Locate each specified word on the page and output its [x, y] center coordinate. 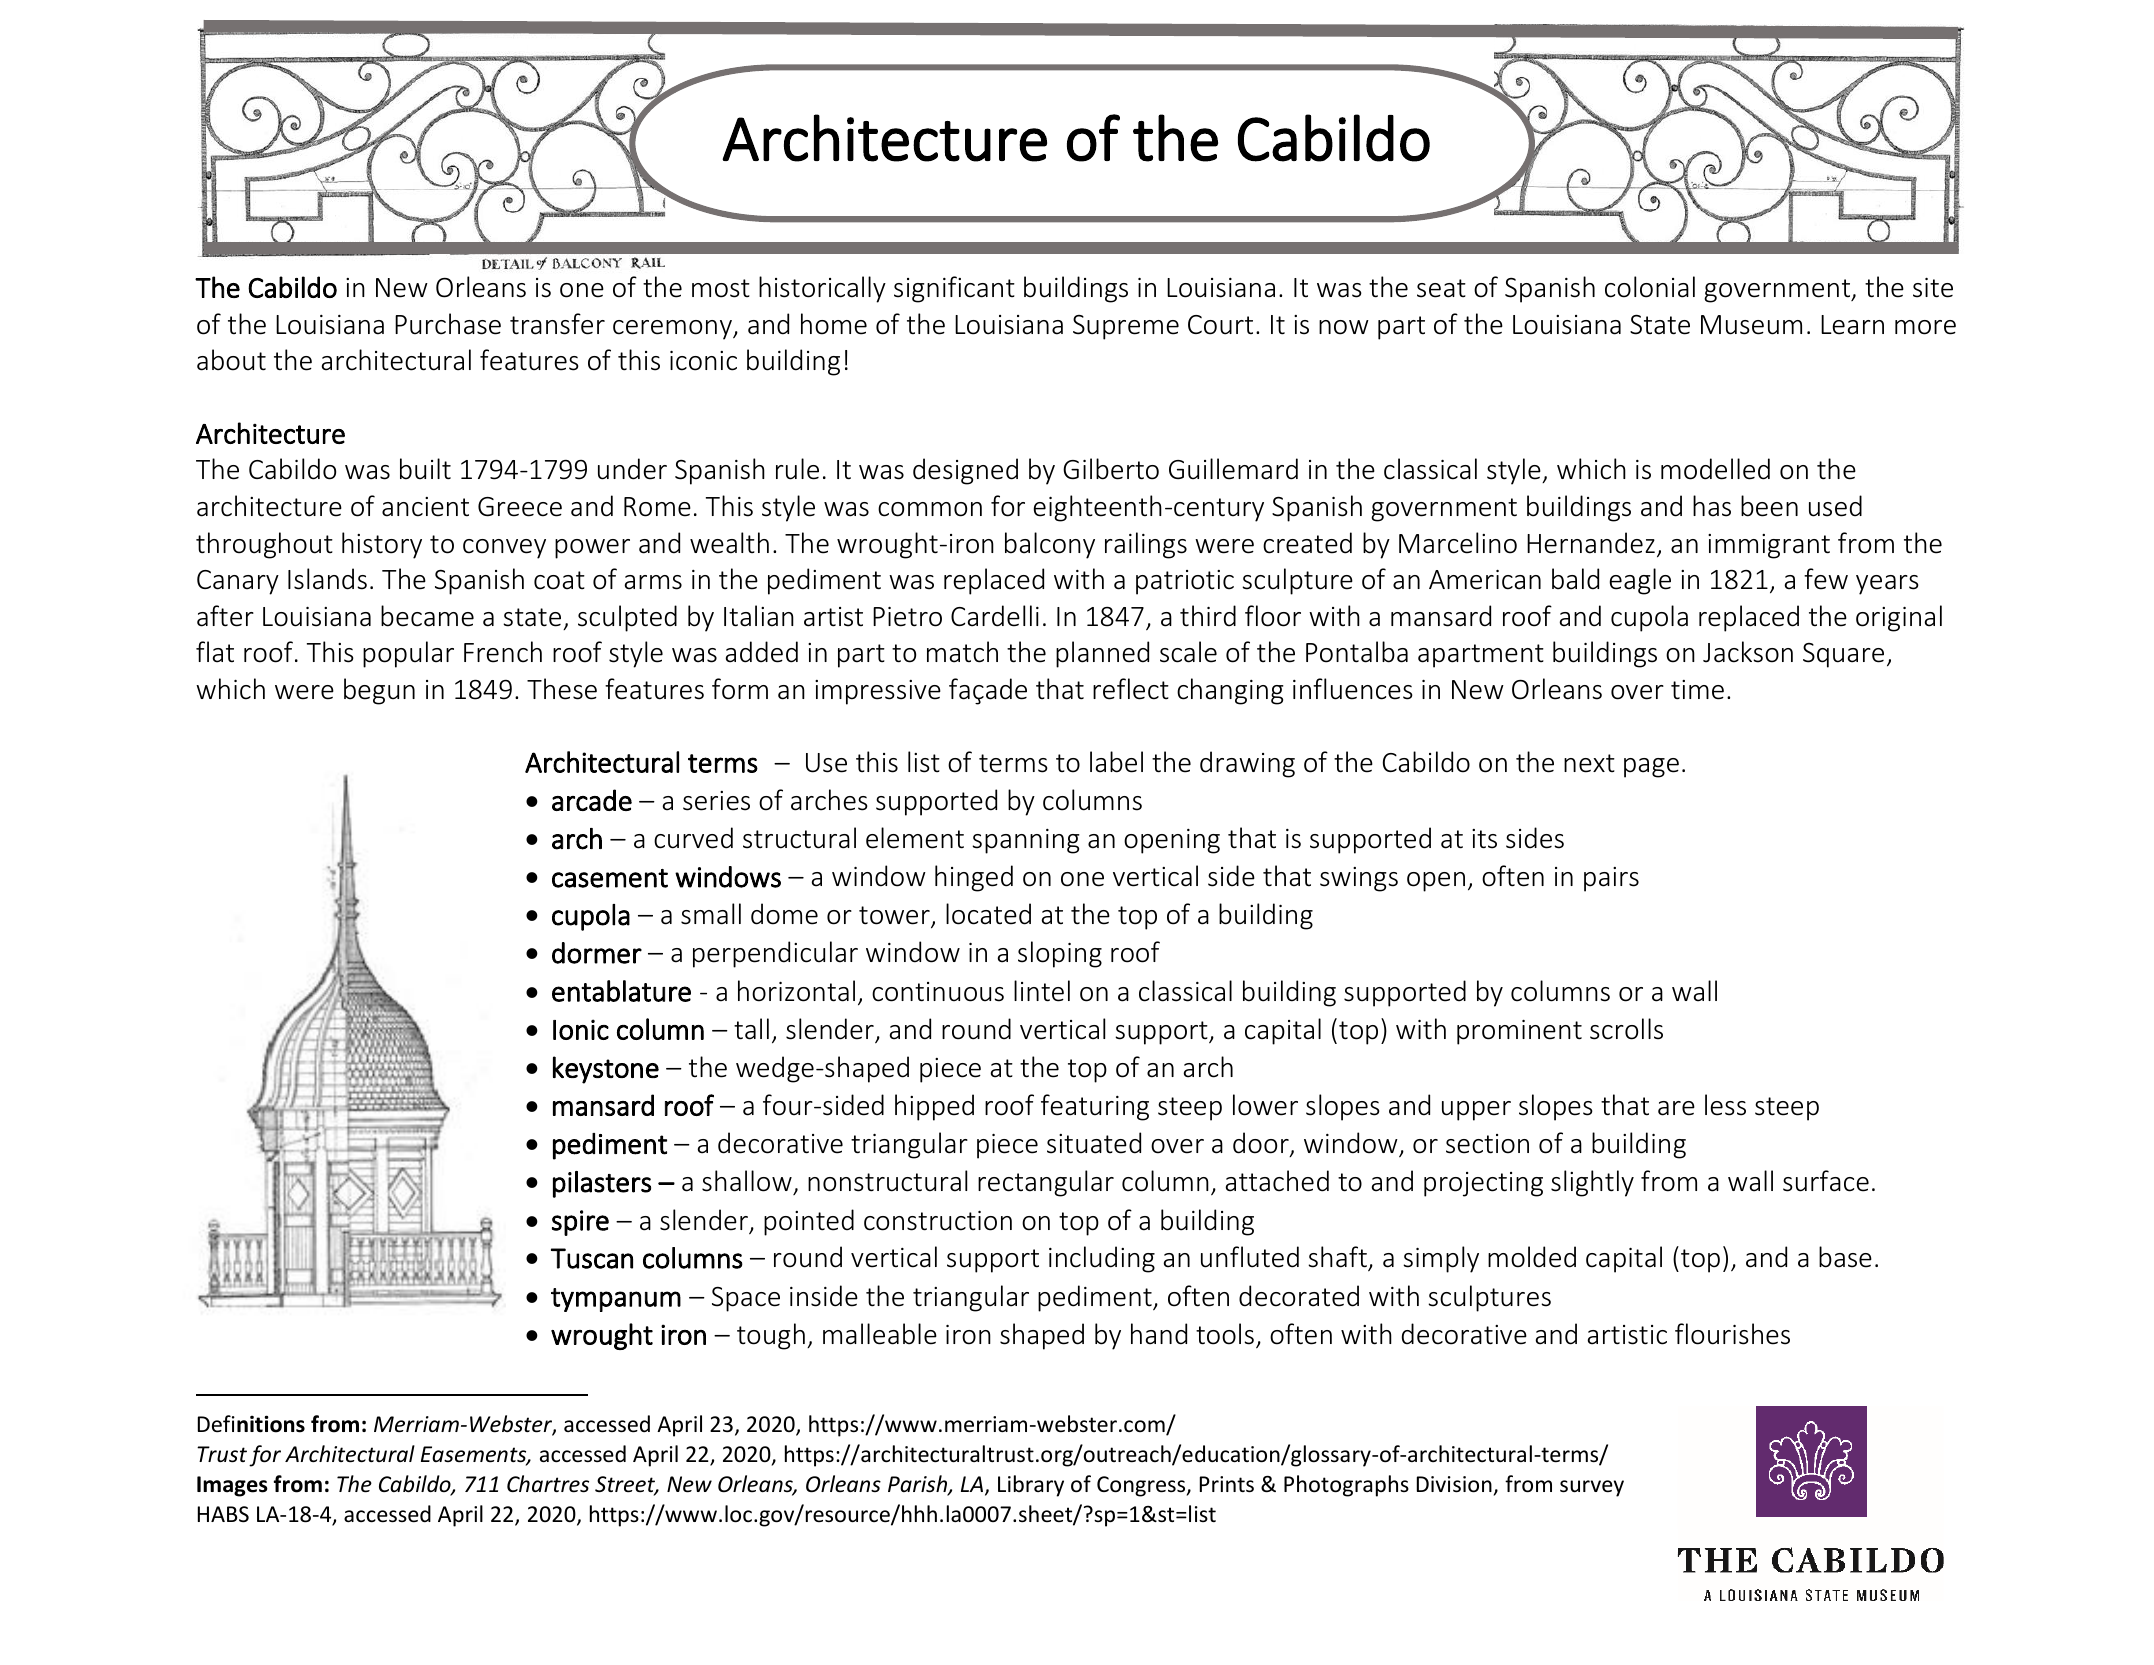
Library [1031, 1486]
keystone [606, 1070]
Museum [1751, 325]
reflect [1131, 689]
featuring [1095, 1107]
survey [1592, 1488]
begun [379, 691]
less [1725, 1105]
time [1697, 690]
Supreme [1126, 327]
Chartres [548, 1484]
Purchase [448, 324]
